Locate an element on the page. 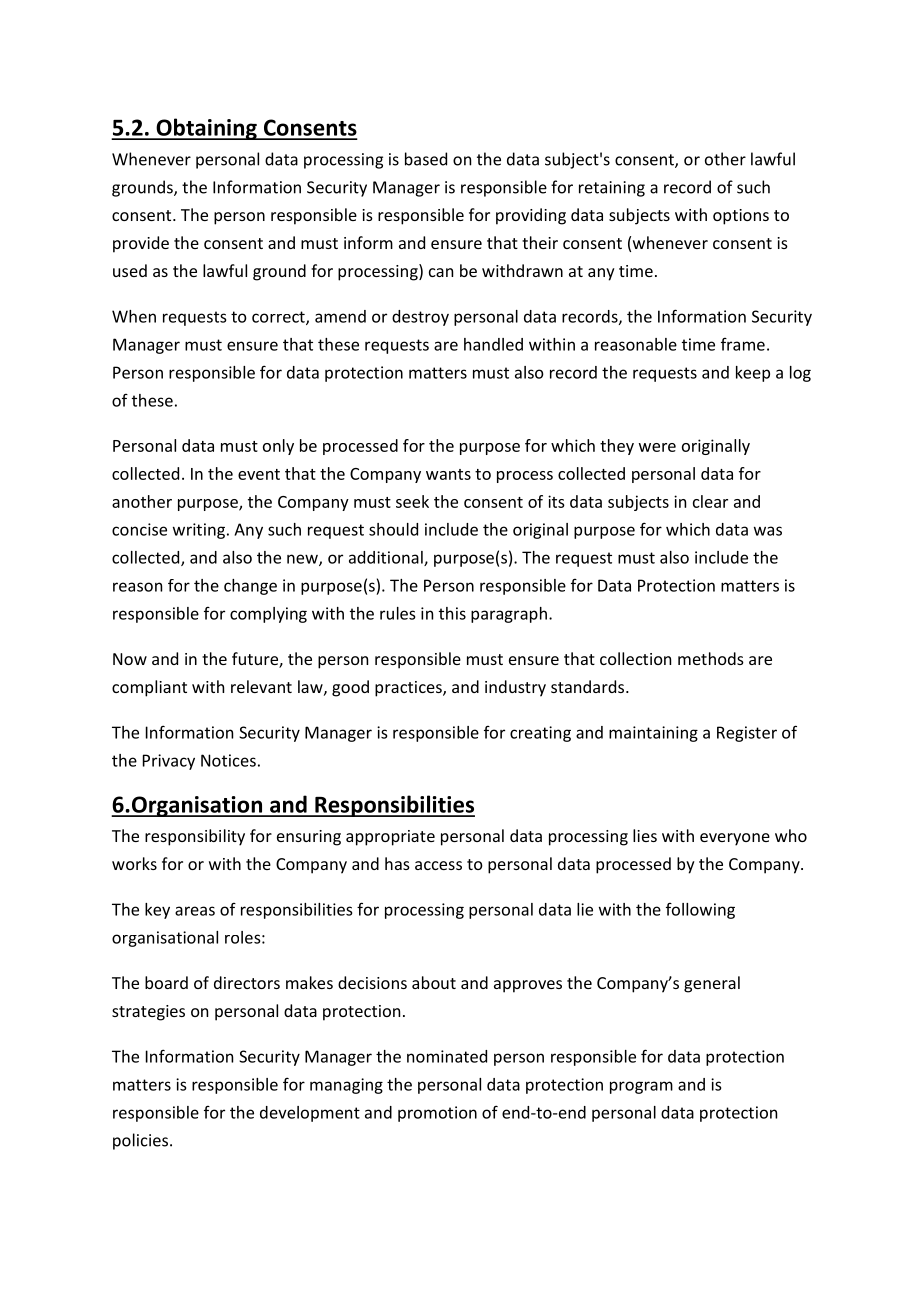 The width and height of the document is (924, 1308). event is located at coordinates (259, 474).
